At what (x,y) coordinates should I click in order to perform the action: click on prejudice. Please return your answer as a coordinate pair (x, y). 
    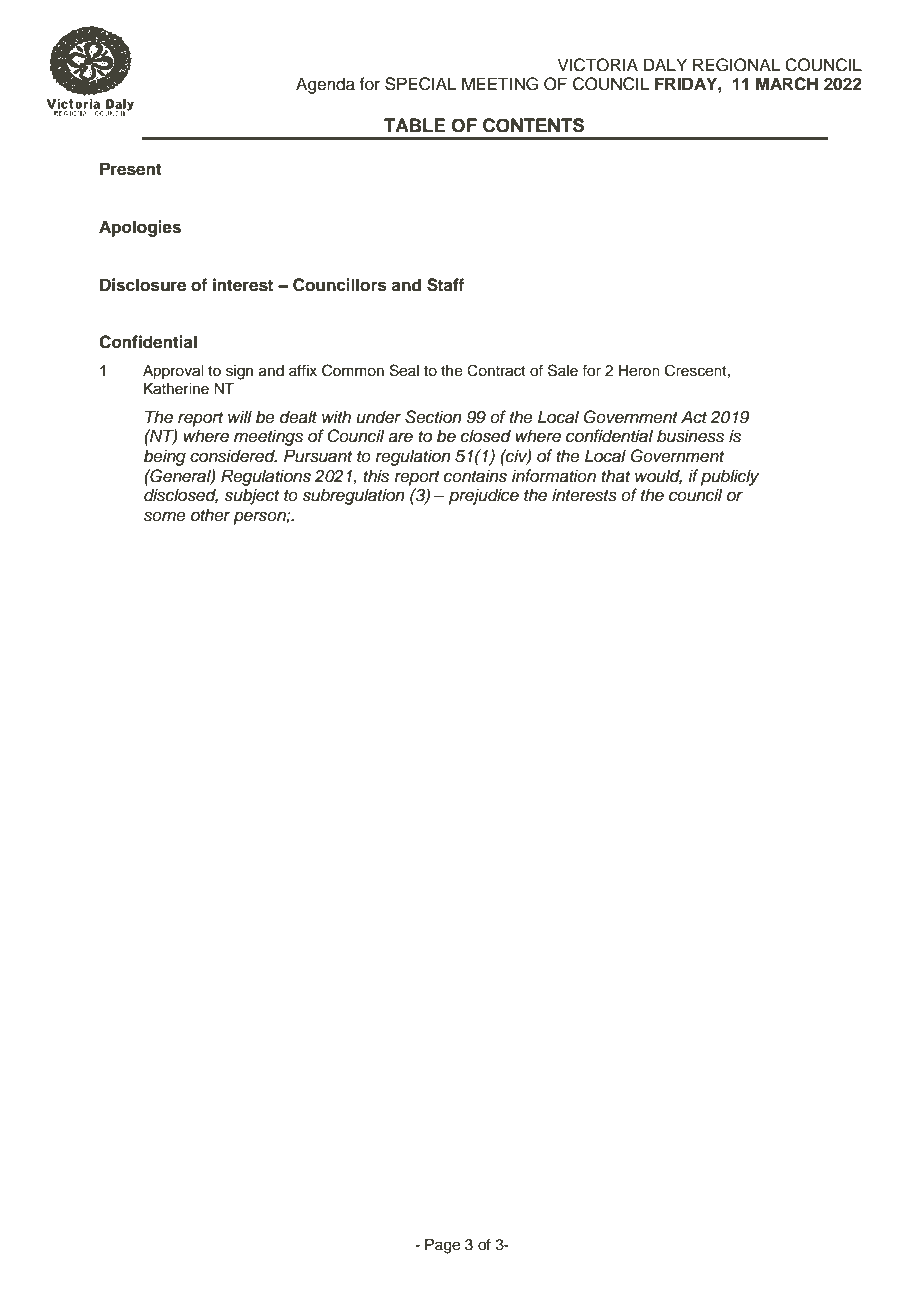
    Looking at the image, I should click on (484, 496).
